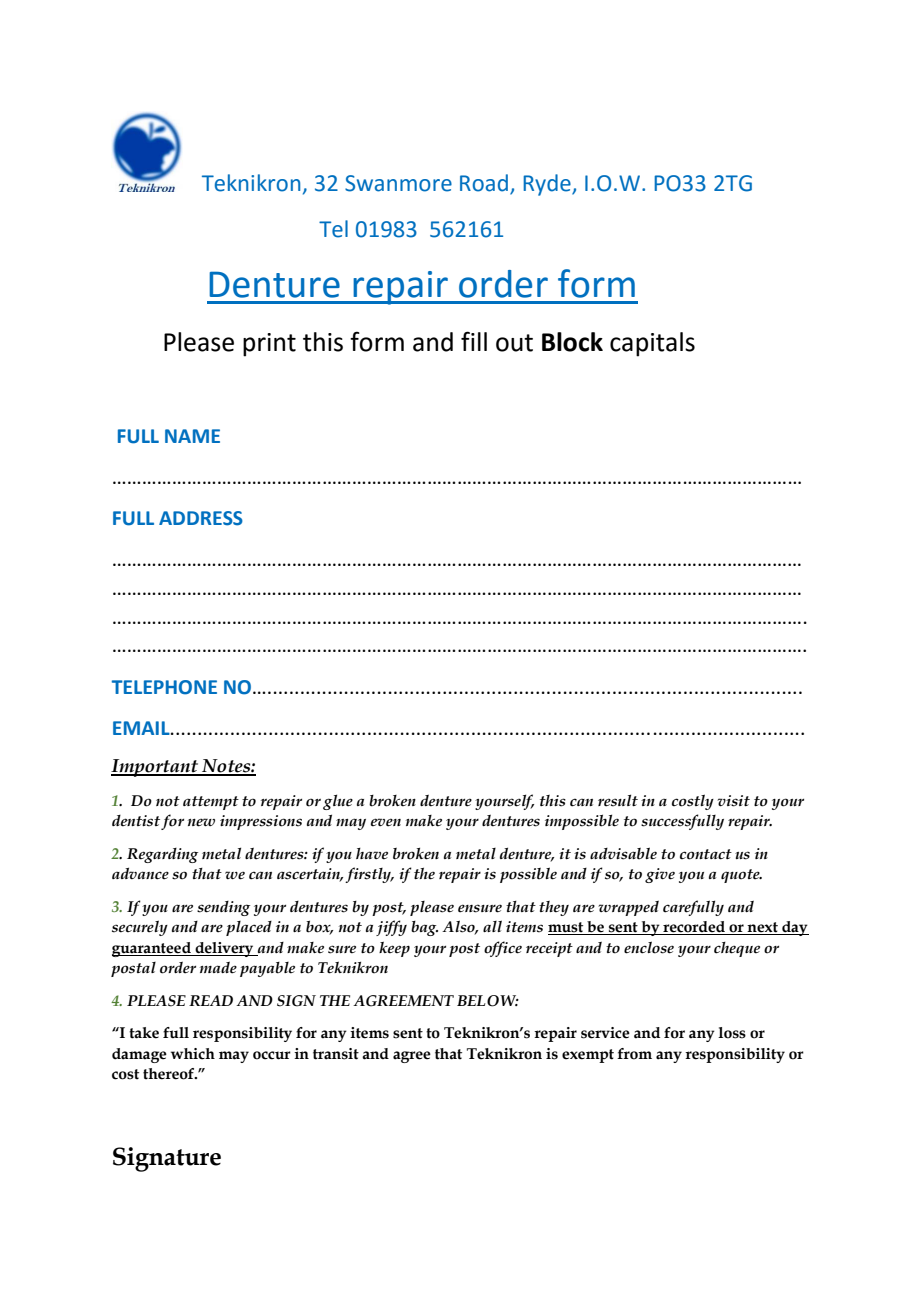 Image resolution: width=924 pixels, height=1308 pixels. I want to click on Road, so click(484, 183).
